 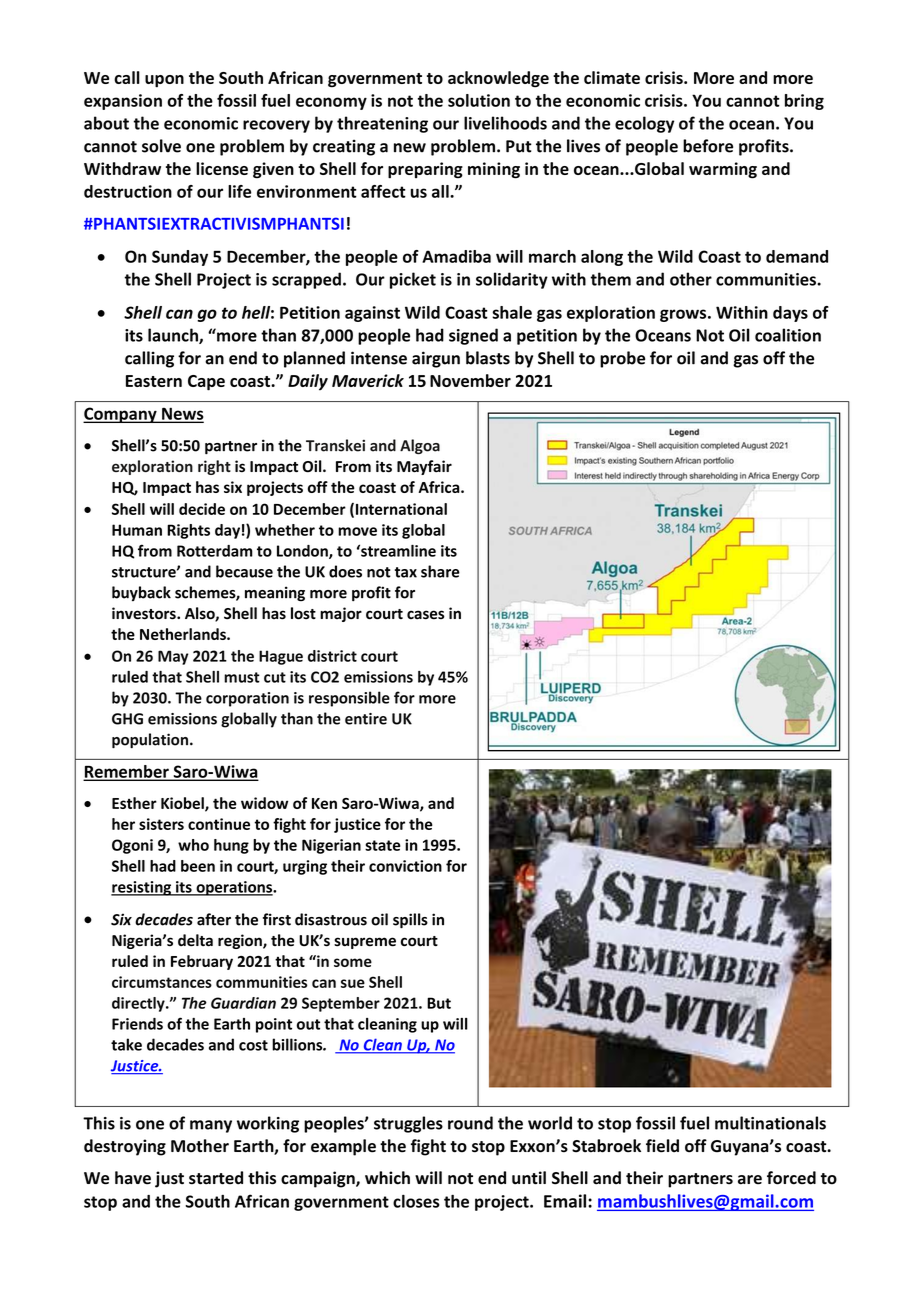 I want to click on investors, so click(x=145, y=613).
